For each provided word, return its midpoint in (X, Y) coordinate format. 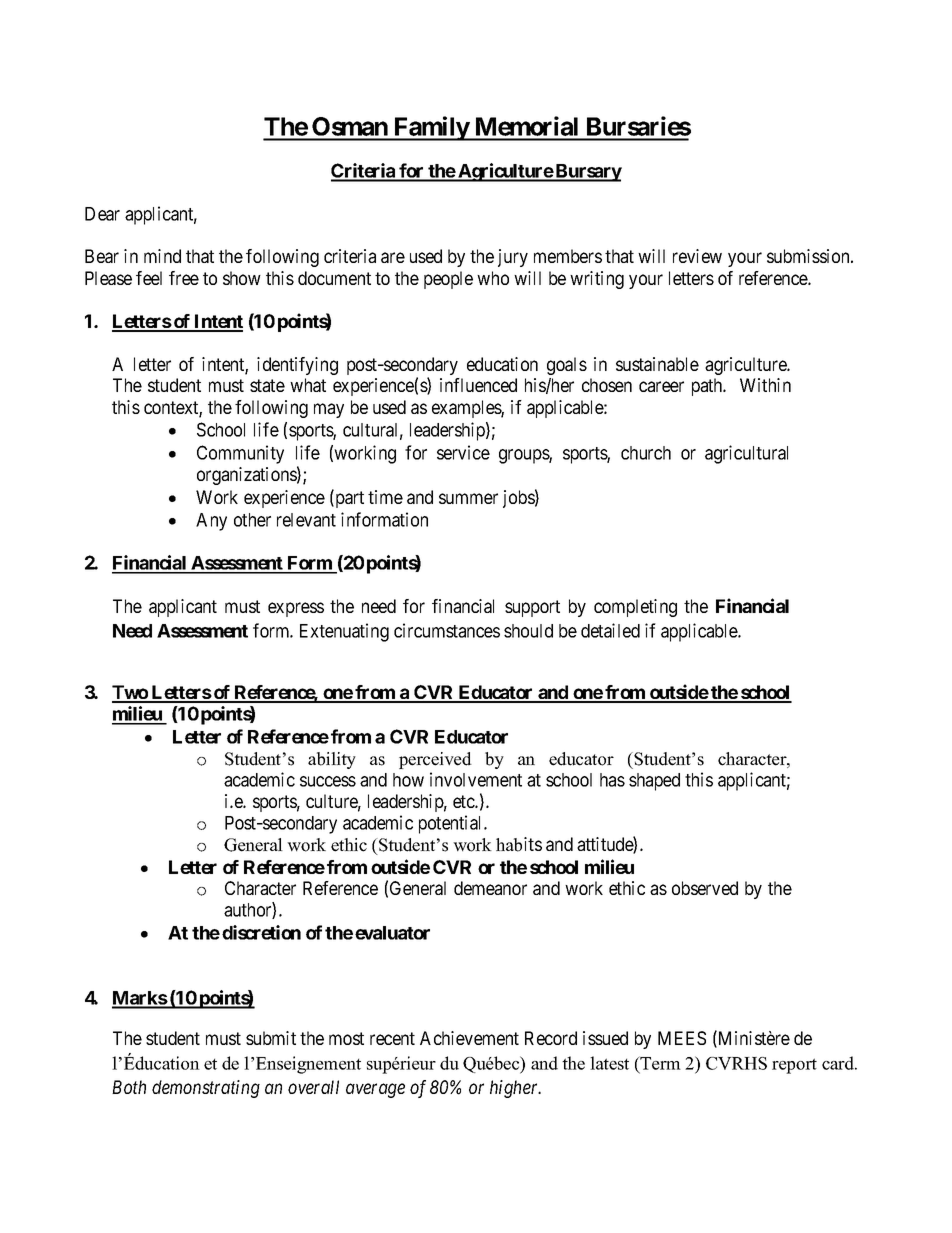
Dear (102, 214)
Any (211, 522)
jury (513, 258)
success (328, 781)
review (697, 256)
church (646, 453)
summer (468, 498)
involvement (476, 779)
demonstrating (206, 1089)
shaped (654, 782)
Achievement (469, 1038)
